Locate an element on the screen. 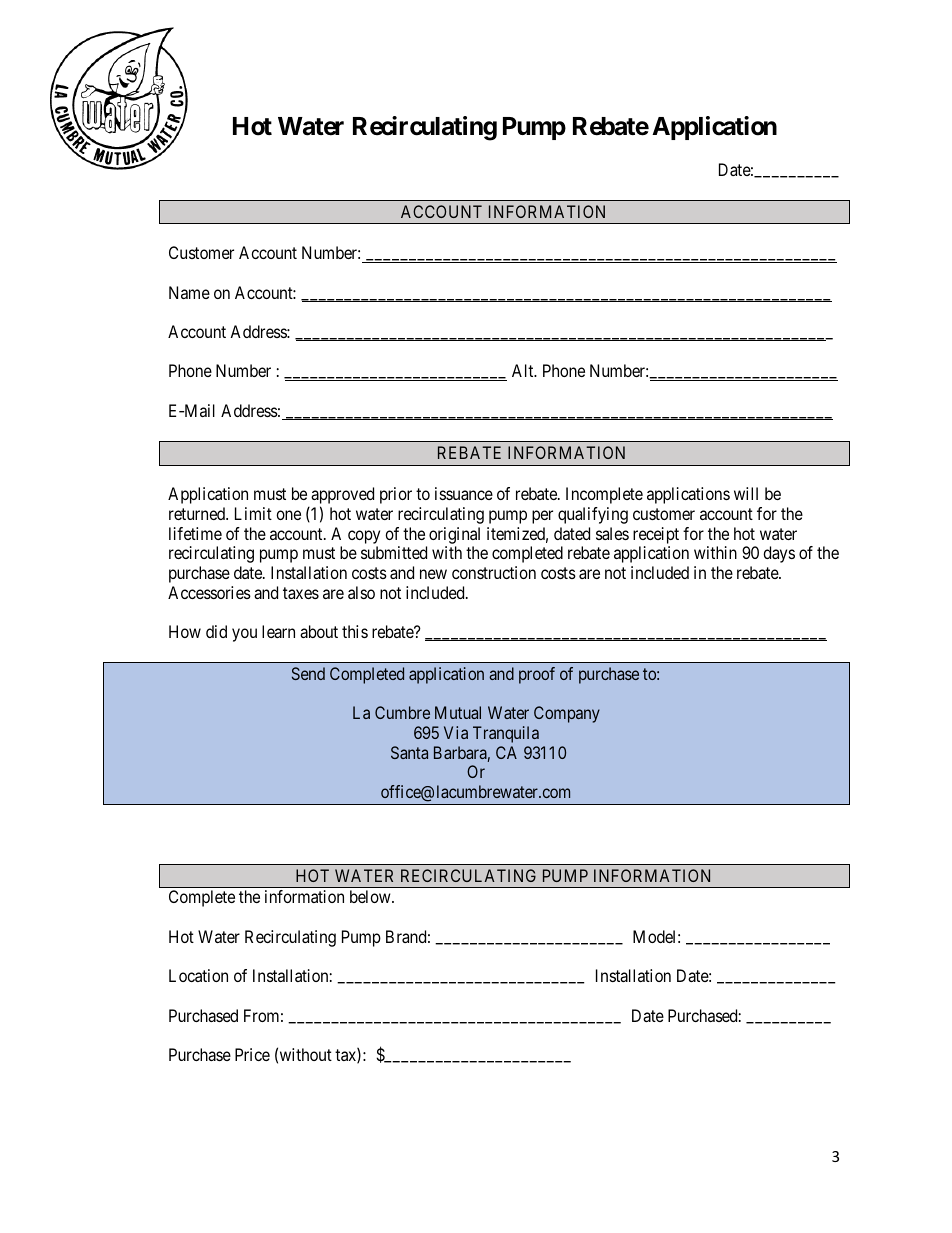 This screenshot has height=1233, width=952. will is located at coordinates (746, 493).
